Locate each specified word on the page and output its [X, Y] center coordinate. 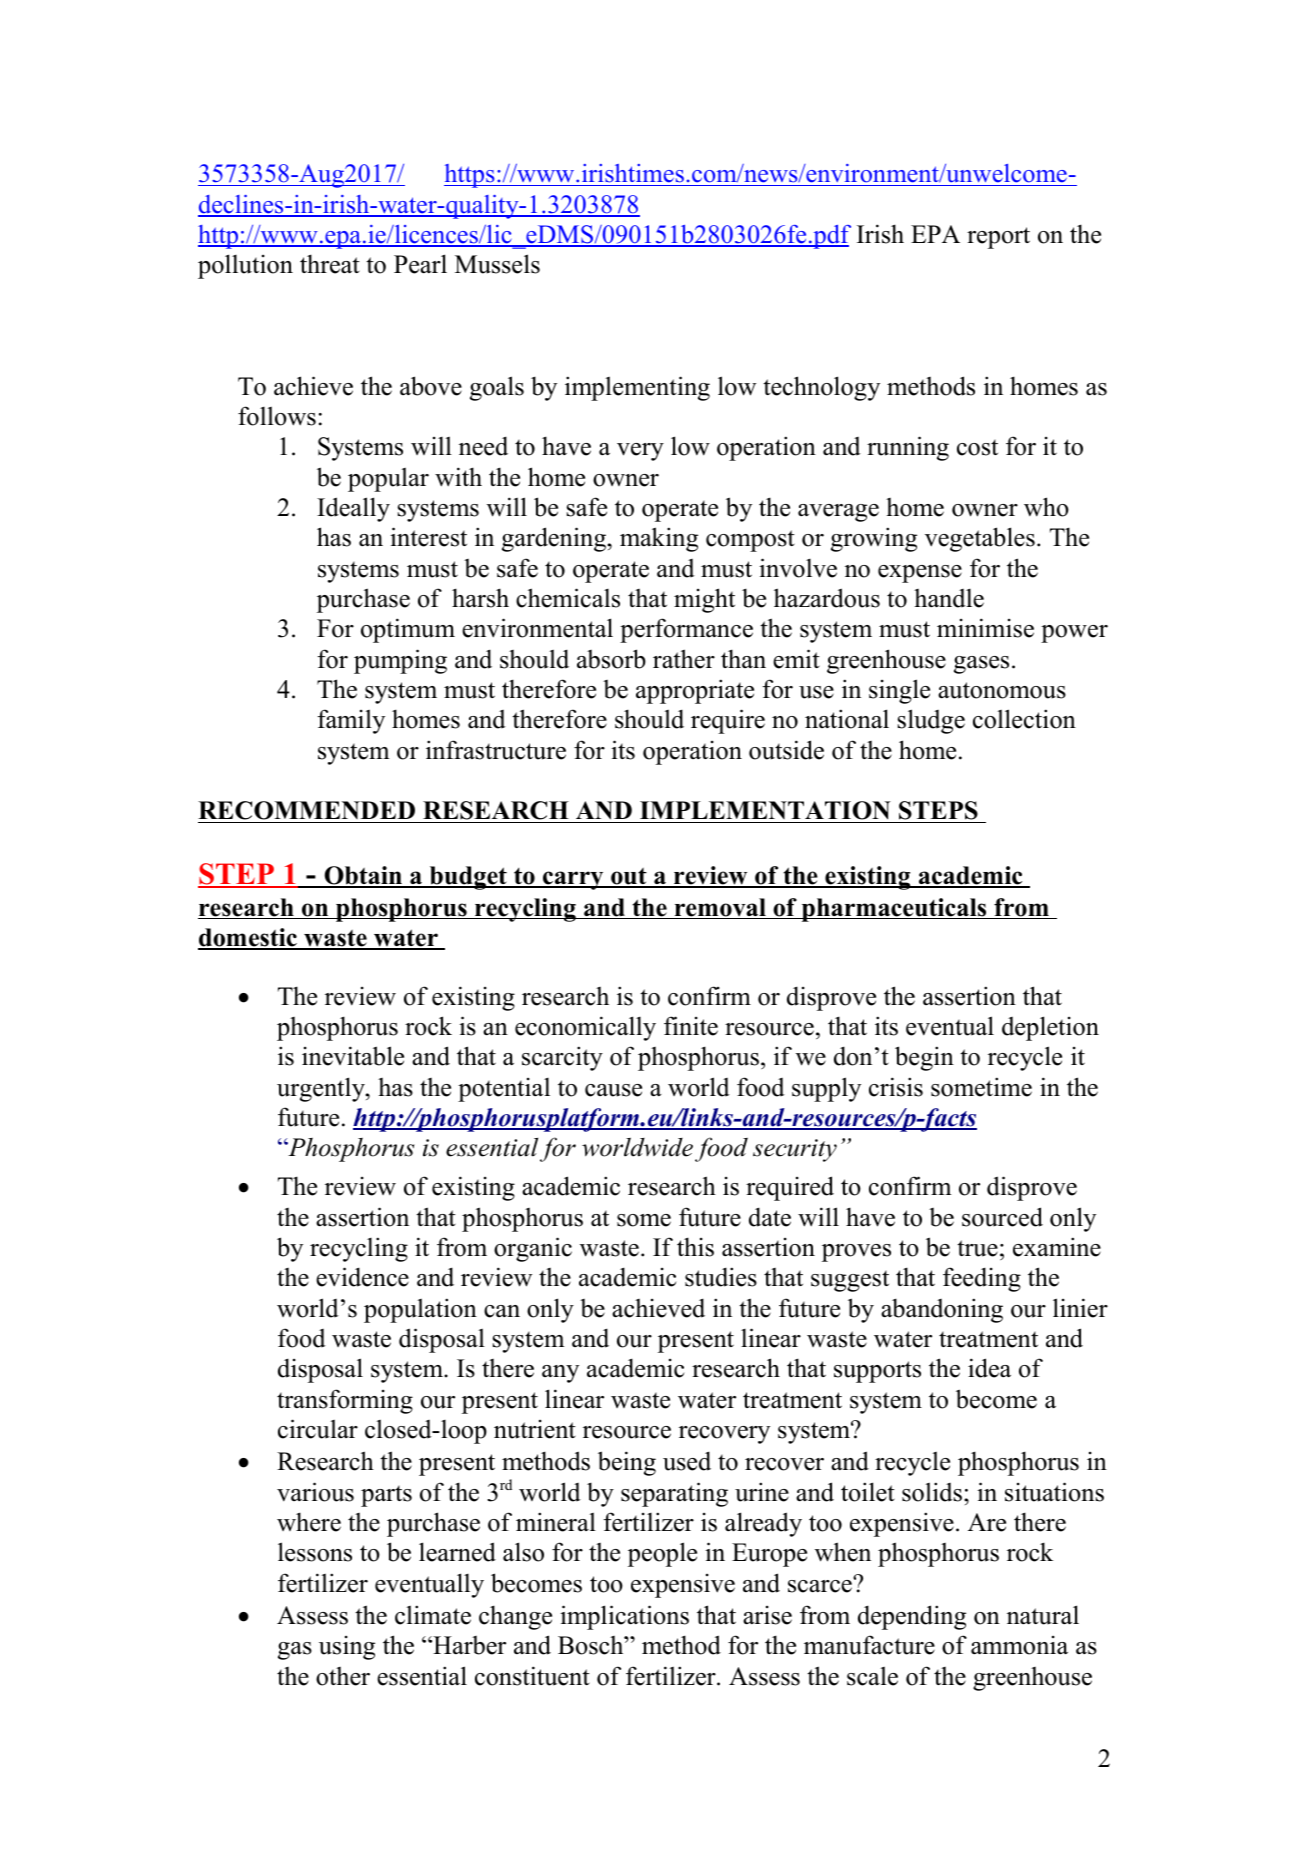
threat [330, 264]
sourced [1002, 1217]
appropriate [695, 691]
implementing [637, 388]
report [998, 238]
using [347, 1648]
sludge [931, 721]
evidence [362, 1277]
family [351, 721]
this [695, 1247]
